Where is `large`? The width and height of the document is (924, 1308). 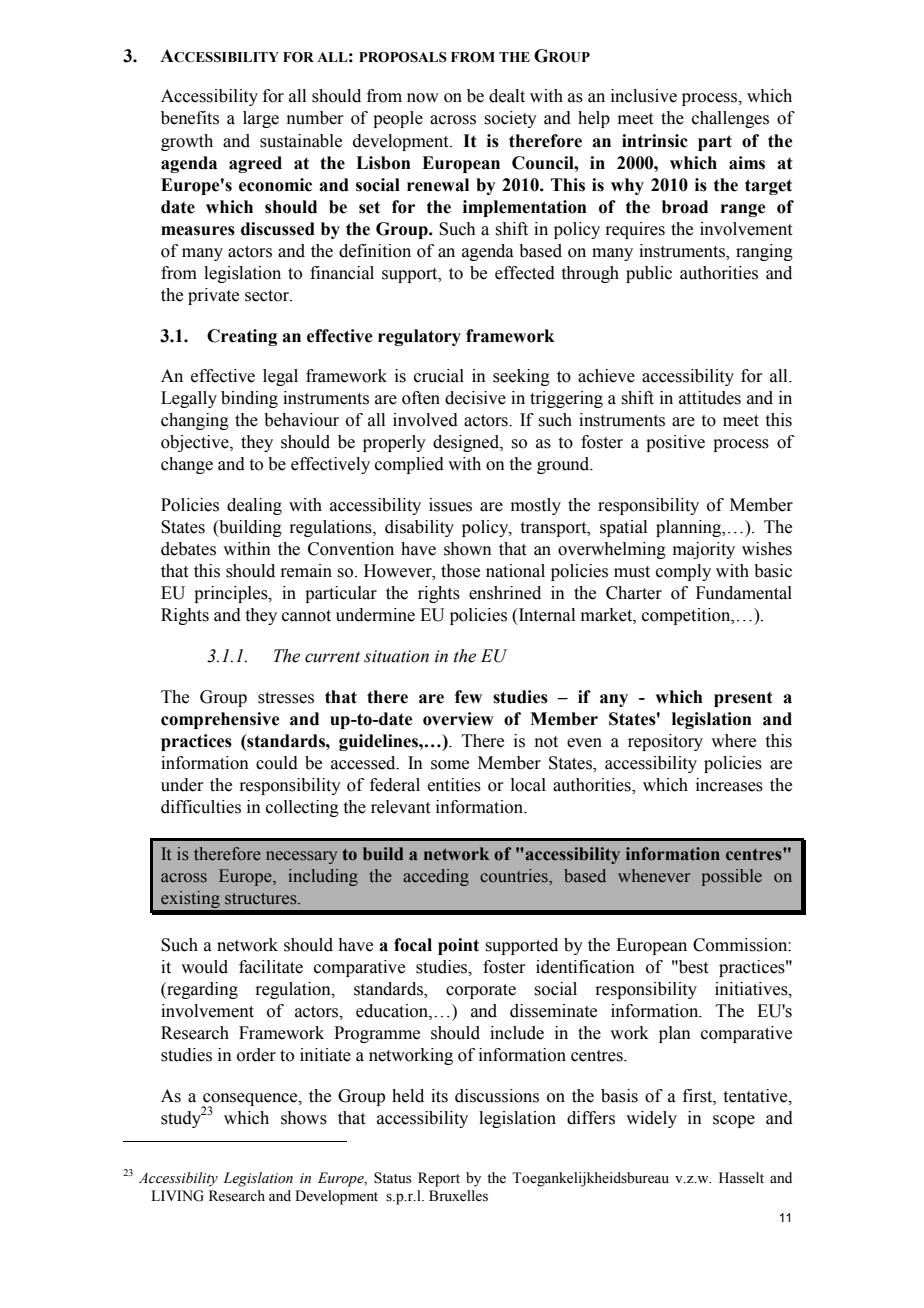 large is located at coordinates (261, 119).
